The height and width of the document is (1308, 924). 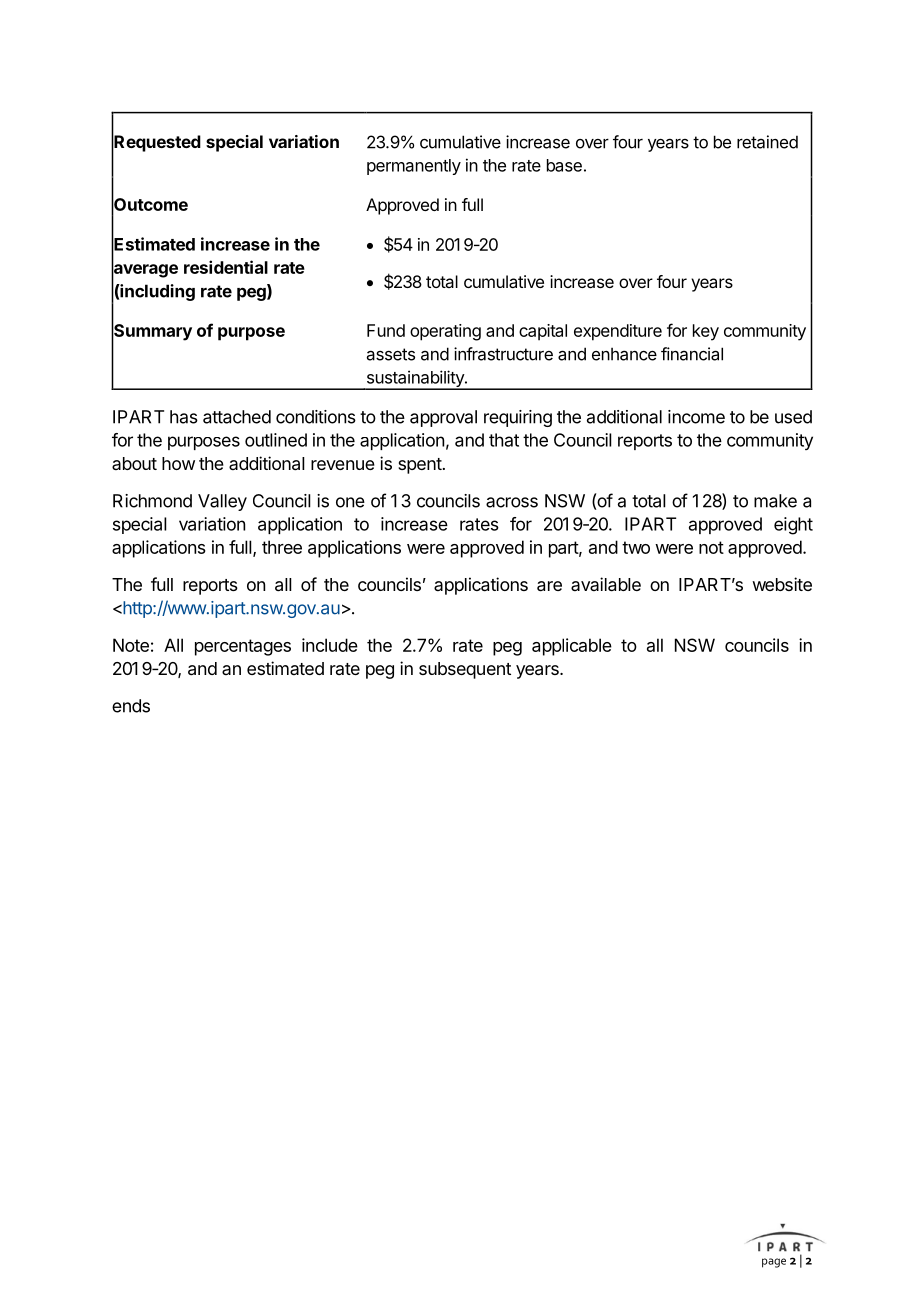 What do you see at coordinates (465, 670) in the document?
I see `subsequent` at bounding box center [465, 670].
